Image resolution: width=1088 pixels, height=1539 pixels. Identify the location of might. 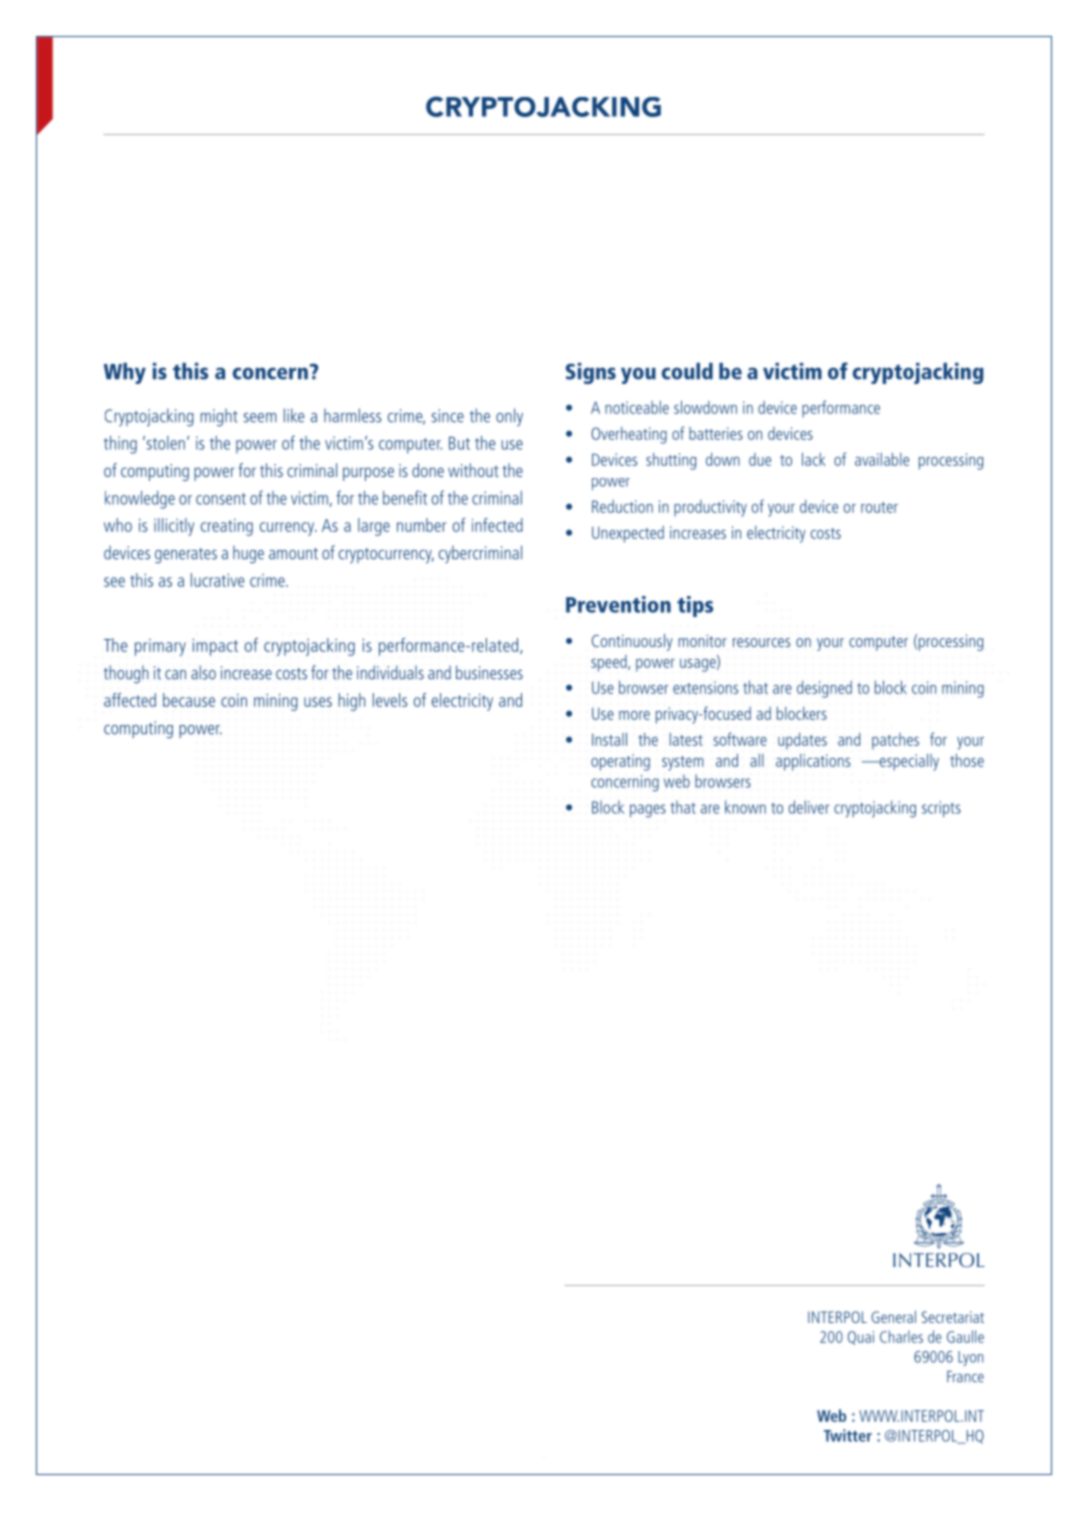
(219, 418).
